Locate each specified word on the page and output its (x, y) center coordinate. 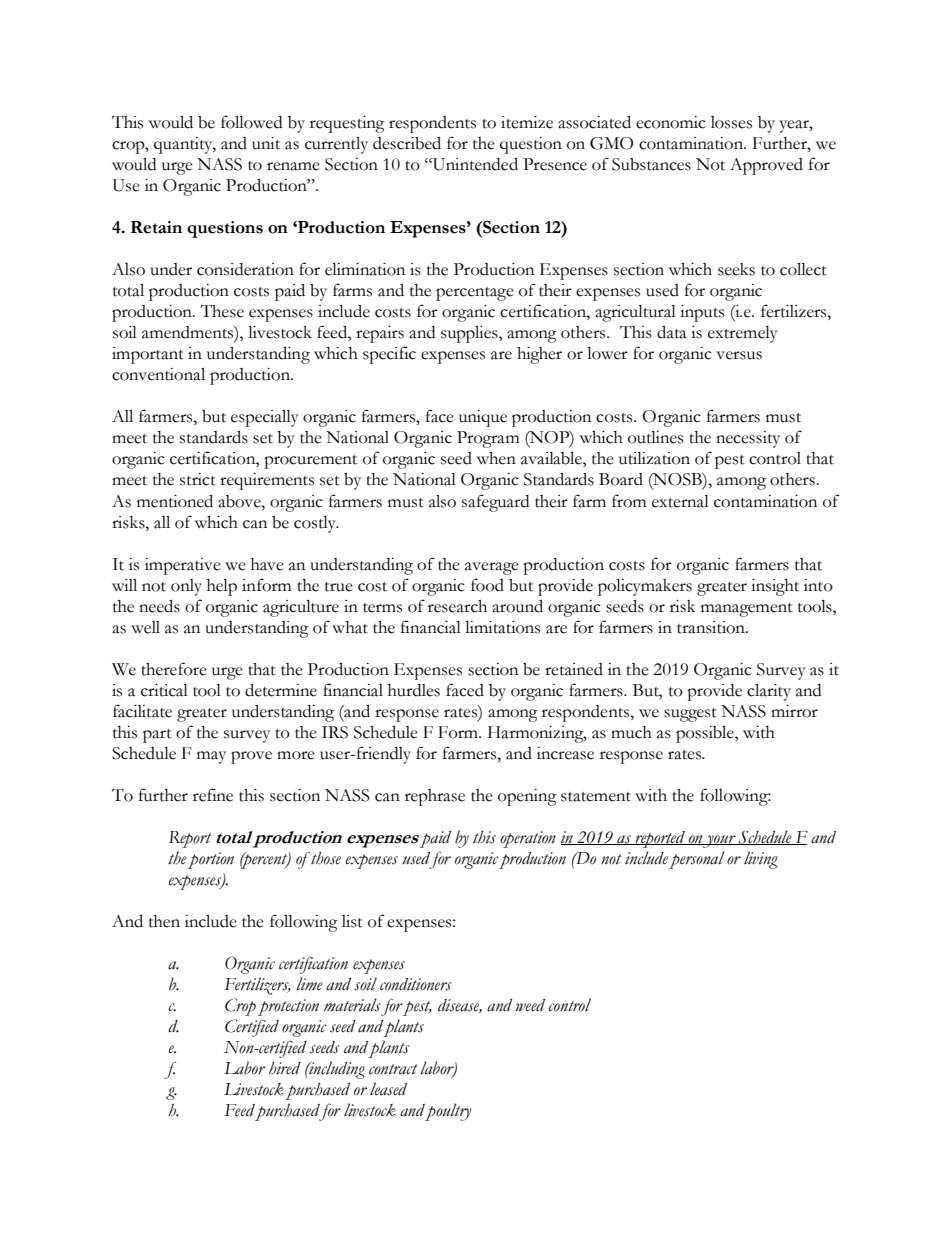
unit (266, 143)
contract (393, 1069)
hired (285, 1068)
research (457, 606)
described (407, 143)
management (747, 610)
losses (731, 122)
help (222, 587)
